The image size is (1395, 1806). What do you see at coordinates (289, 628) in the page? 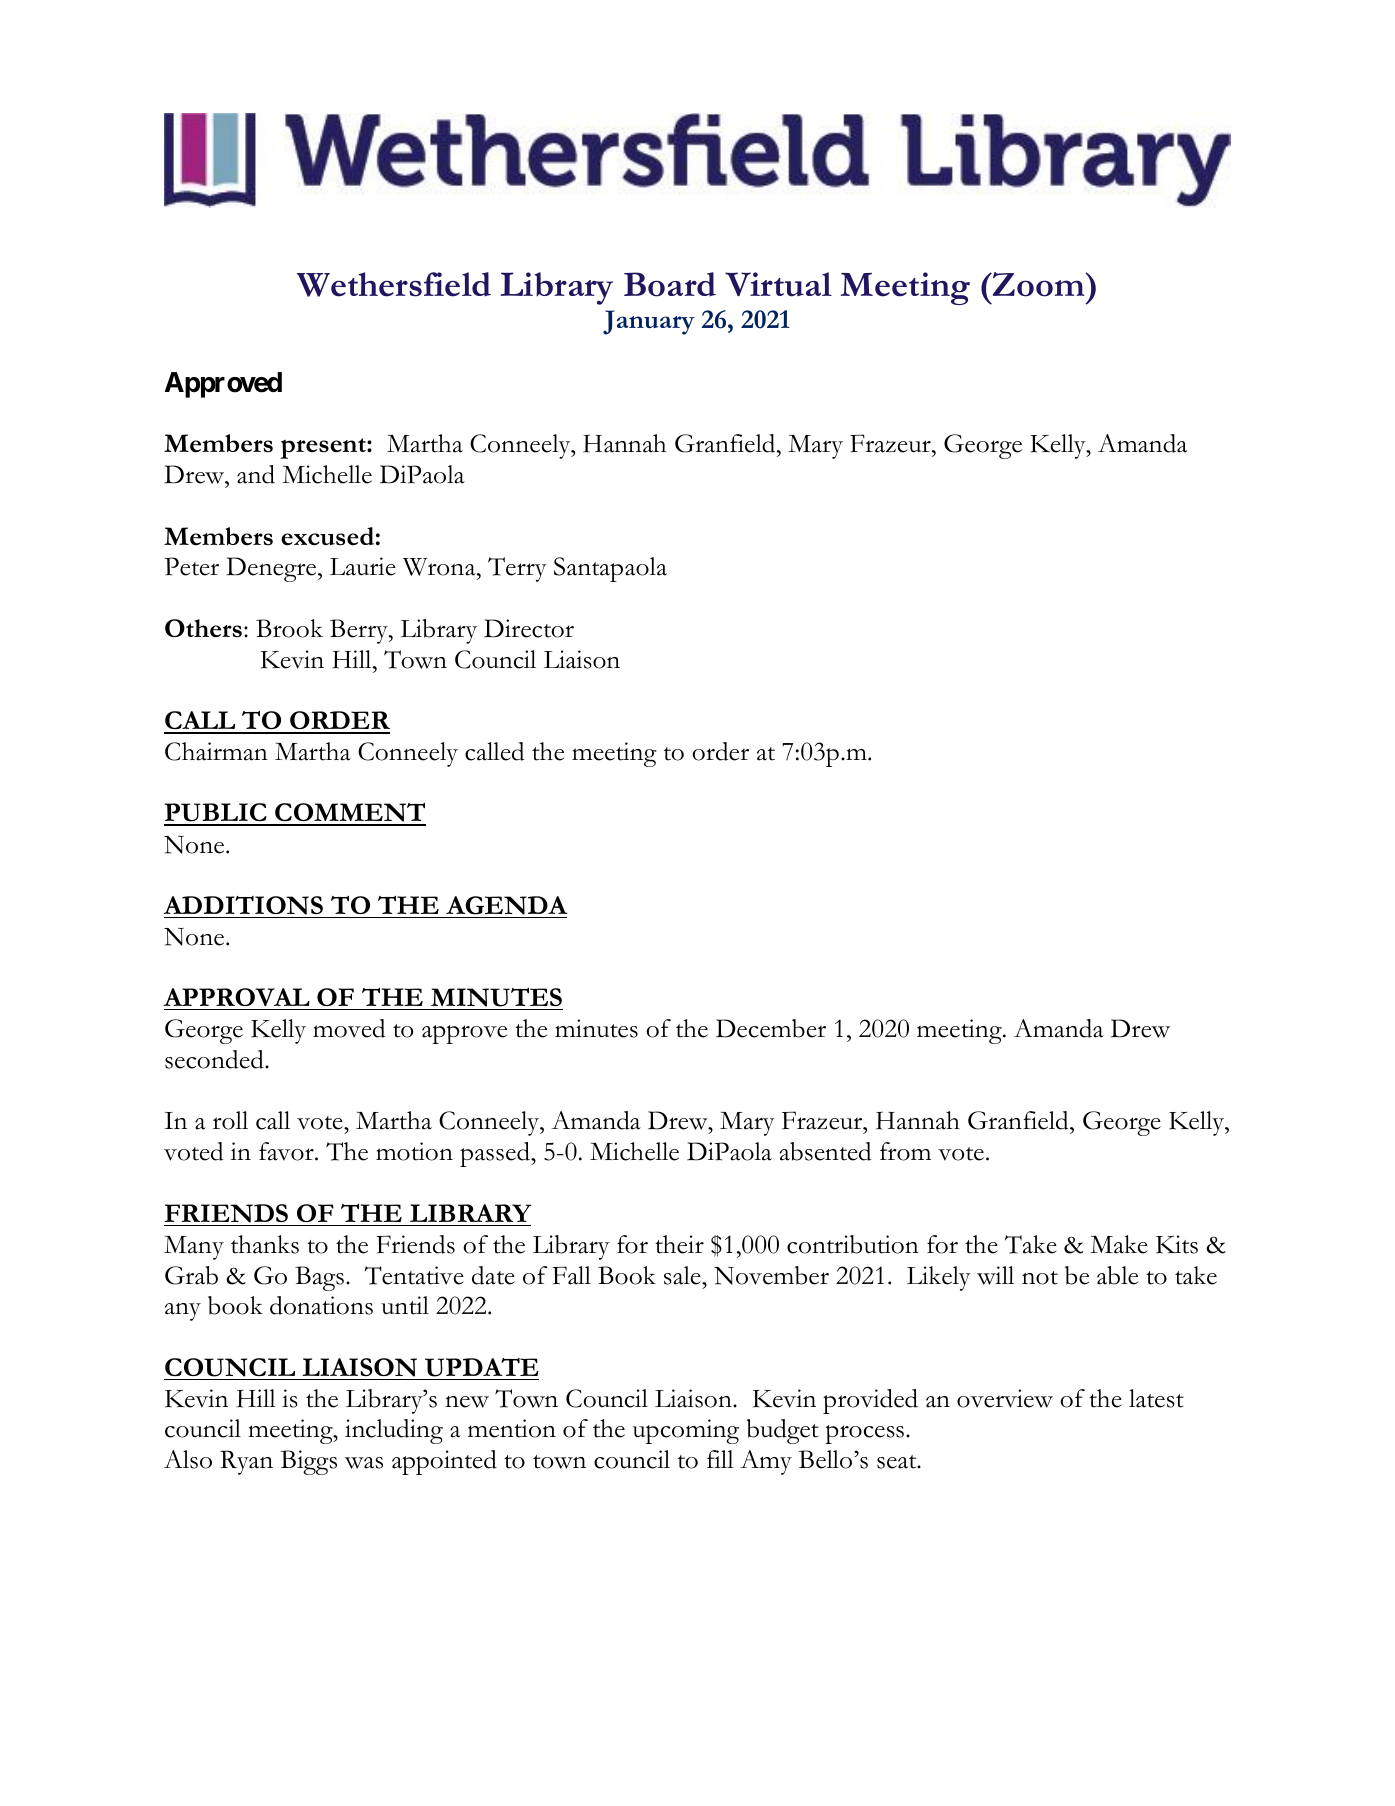
I see `Brook` at bounding box center [289, 628].
